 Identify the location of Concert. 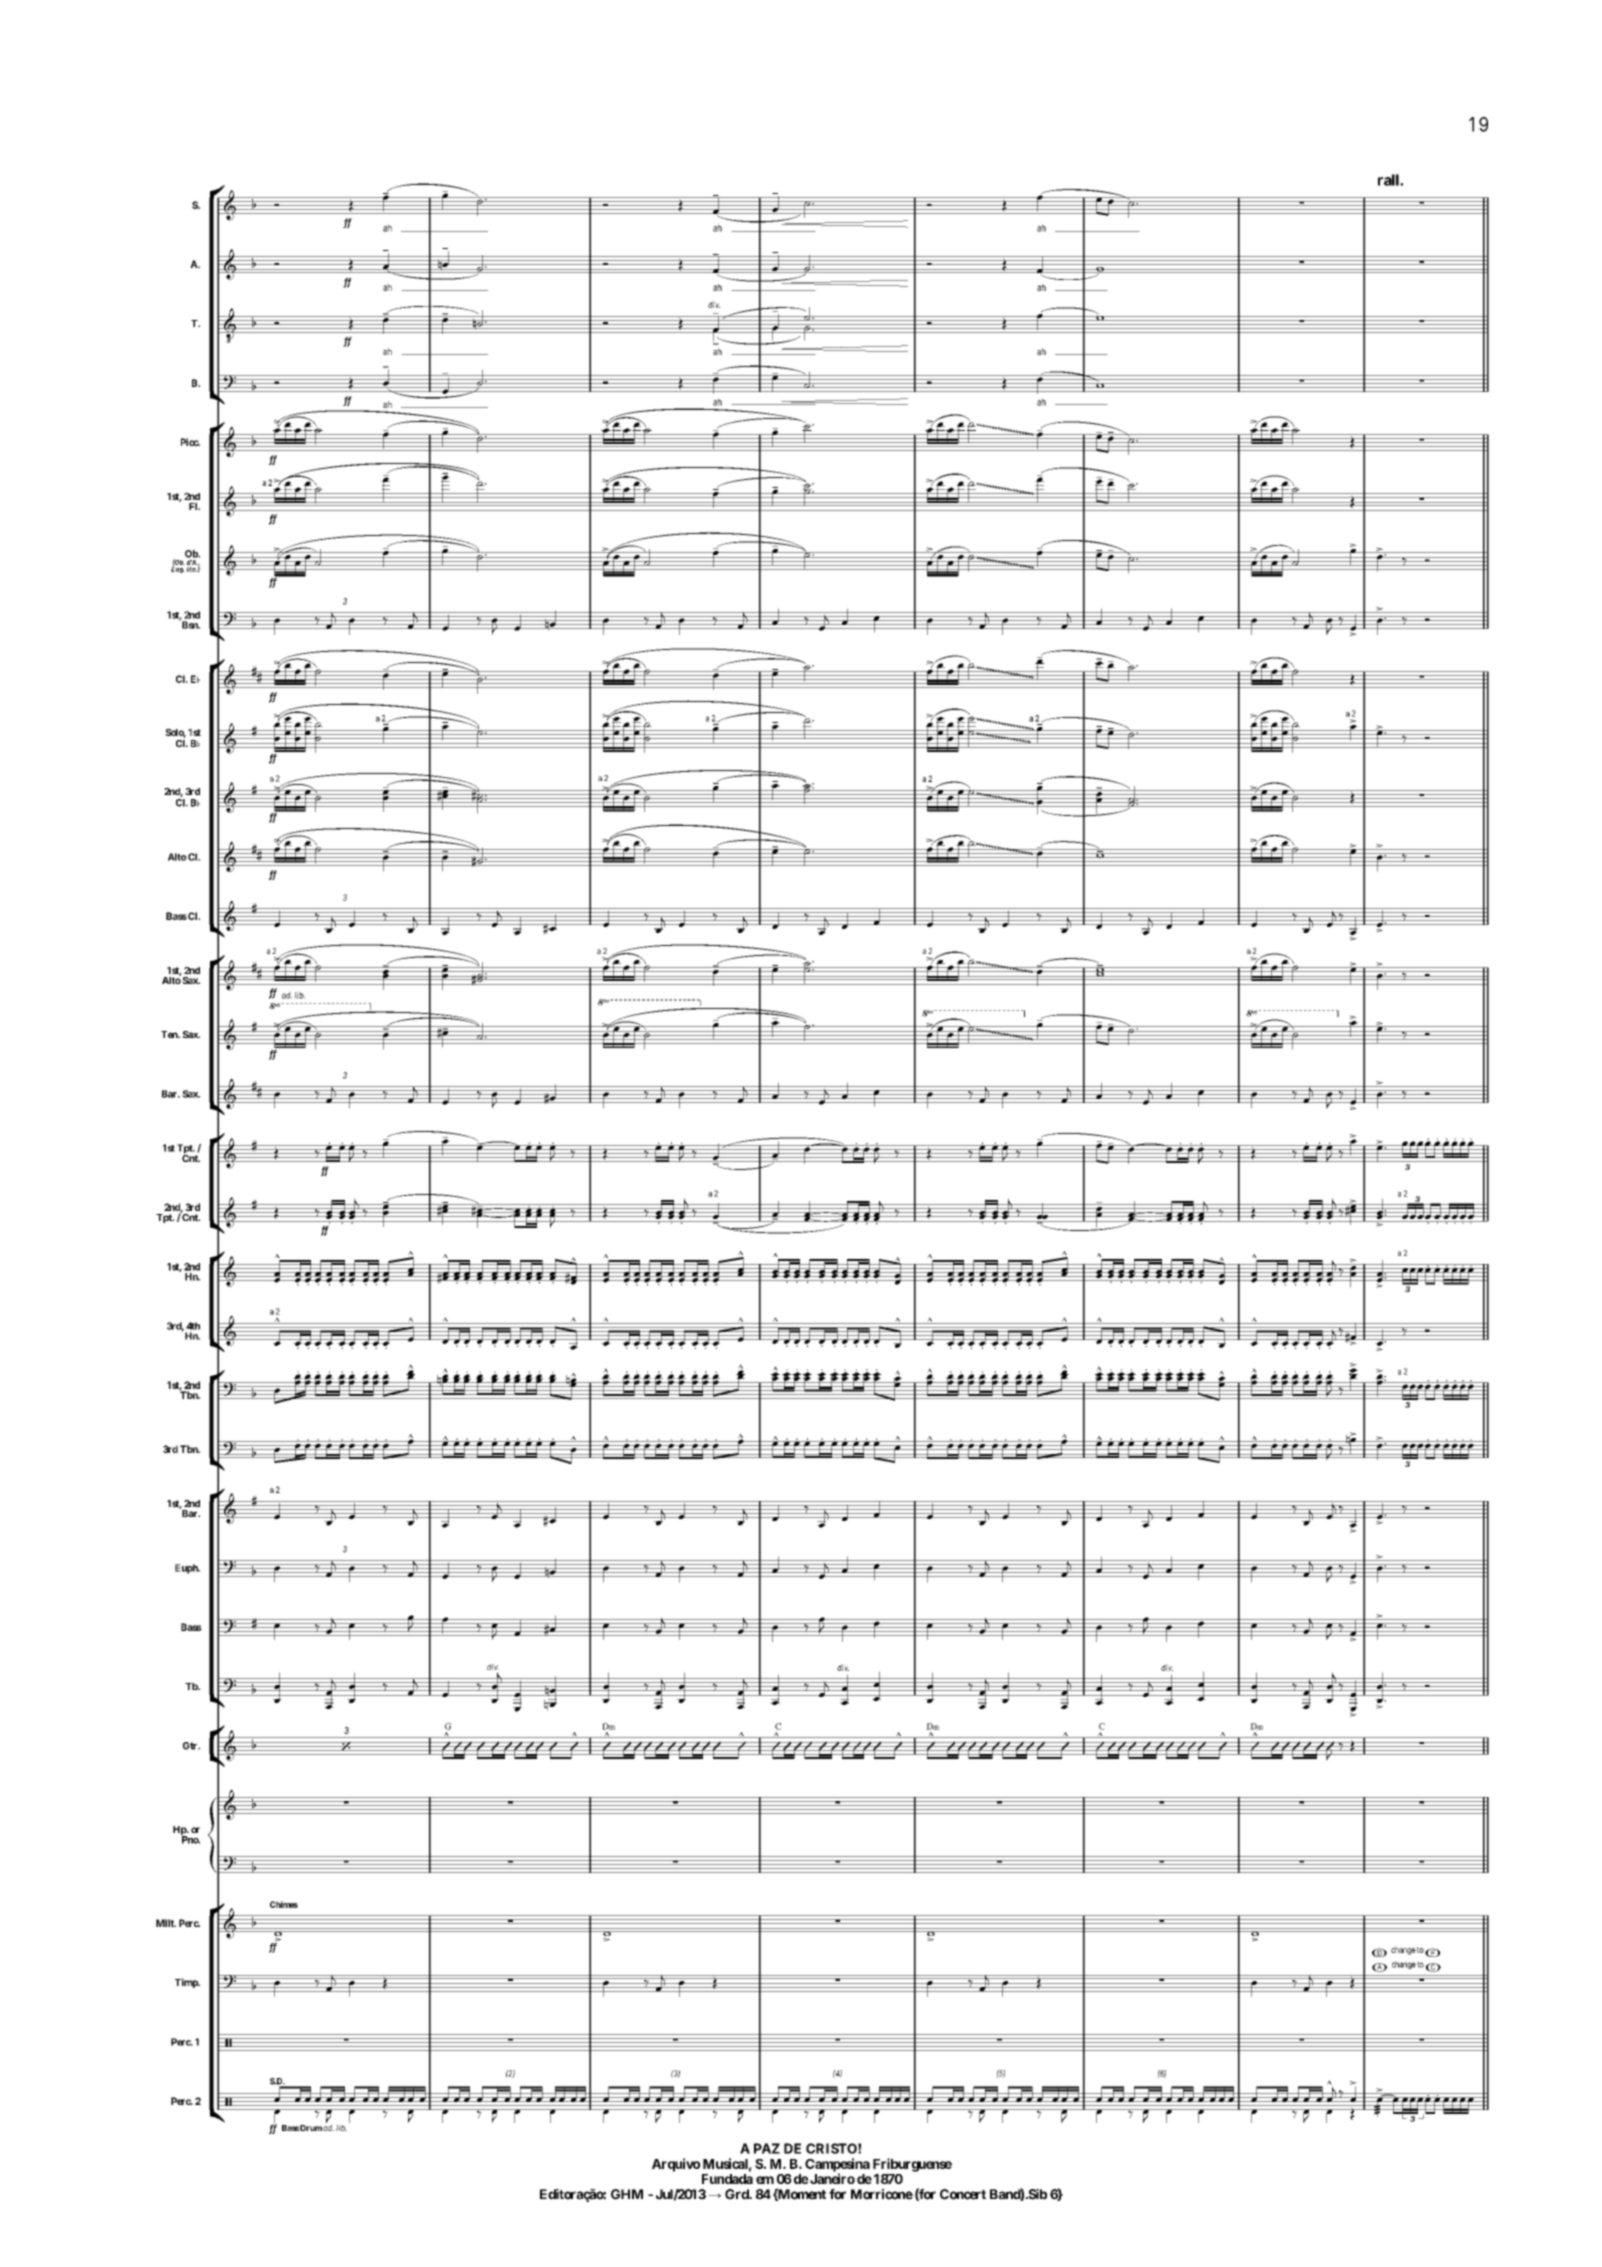
(963, 2194).
